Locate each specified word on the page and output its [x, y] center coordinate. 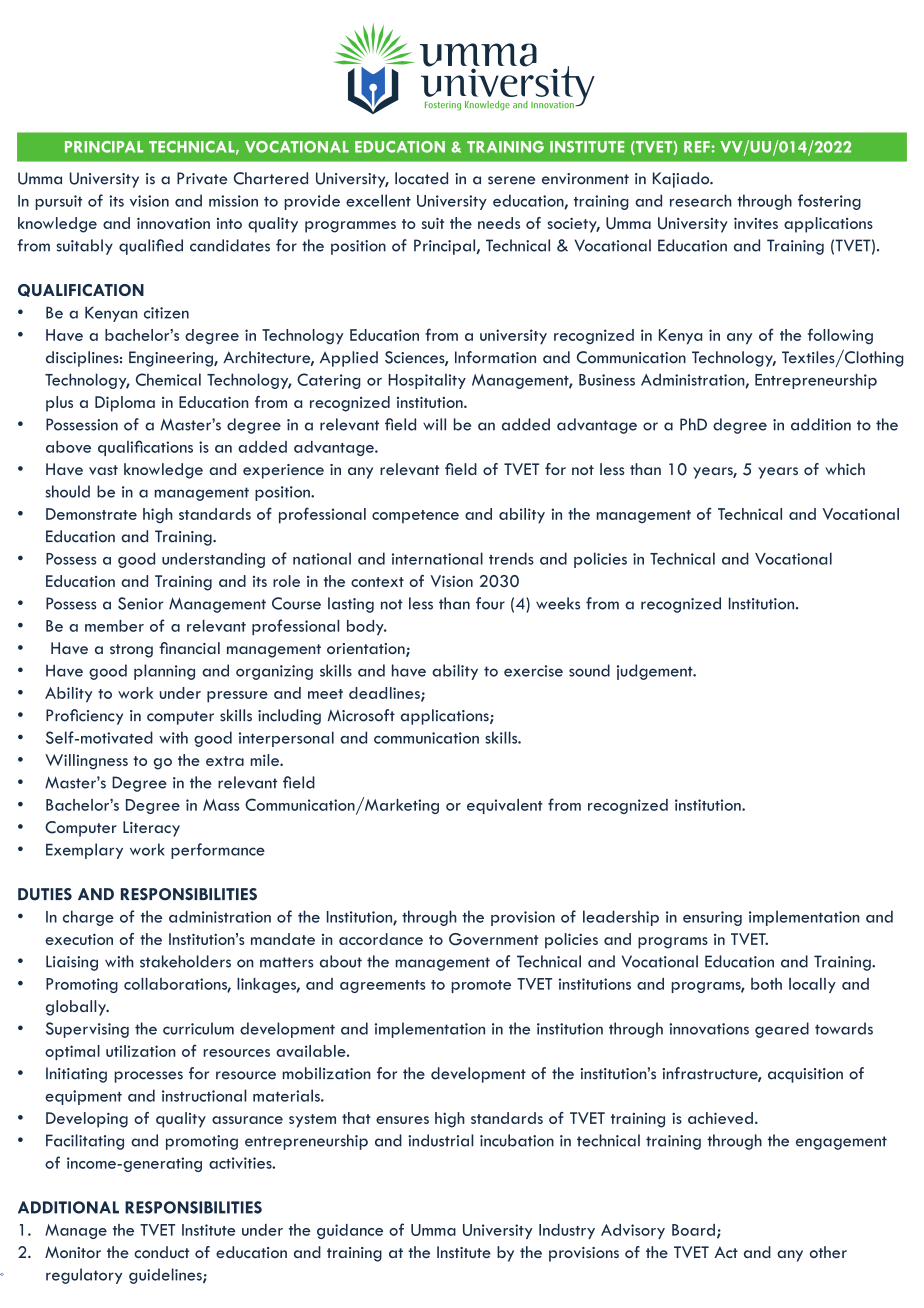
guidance [350, 1231]
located [421, 178]
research [701, 200]
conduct [161, 1252]
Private [202, 178]
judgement [656, 672]
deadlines [385, 694]
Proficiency [84, 717]
